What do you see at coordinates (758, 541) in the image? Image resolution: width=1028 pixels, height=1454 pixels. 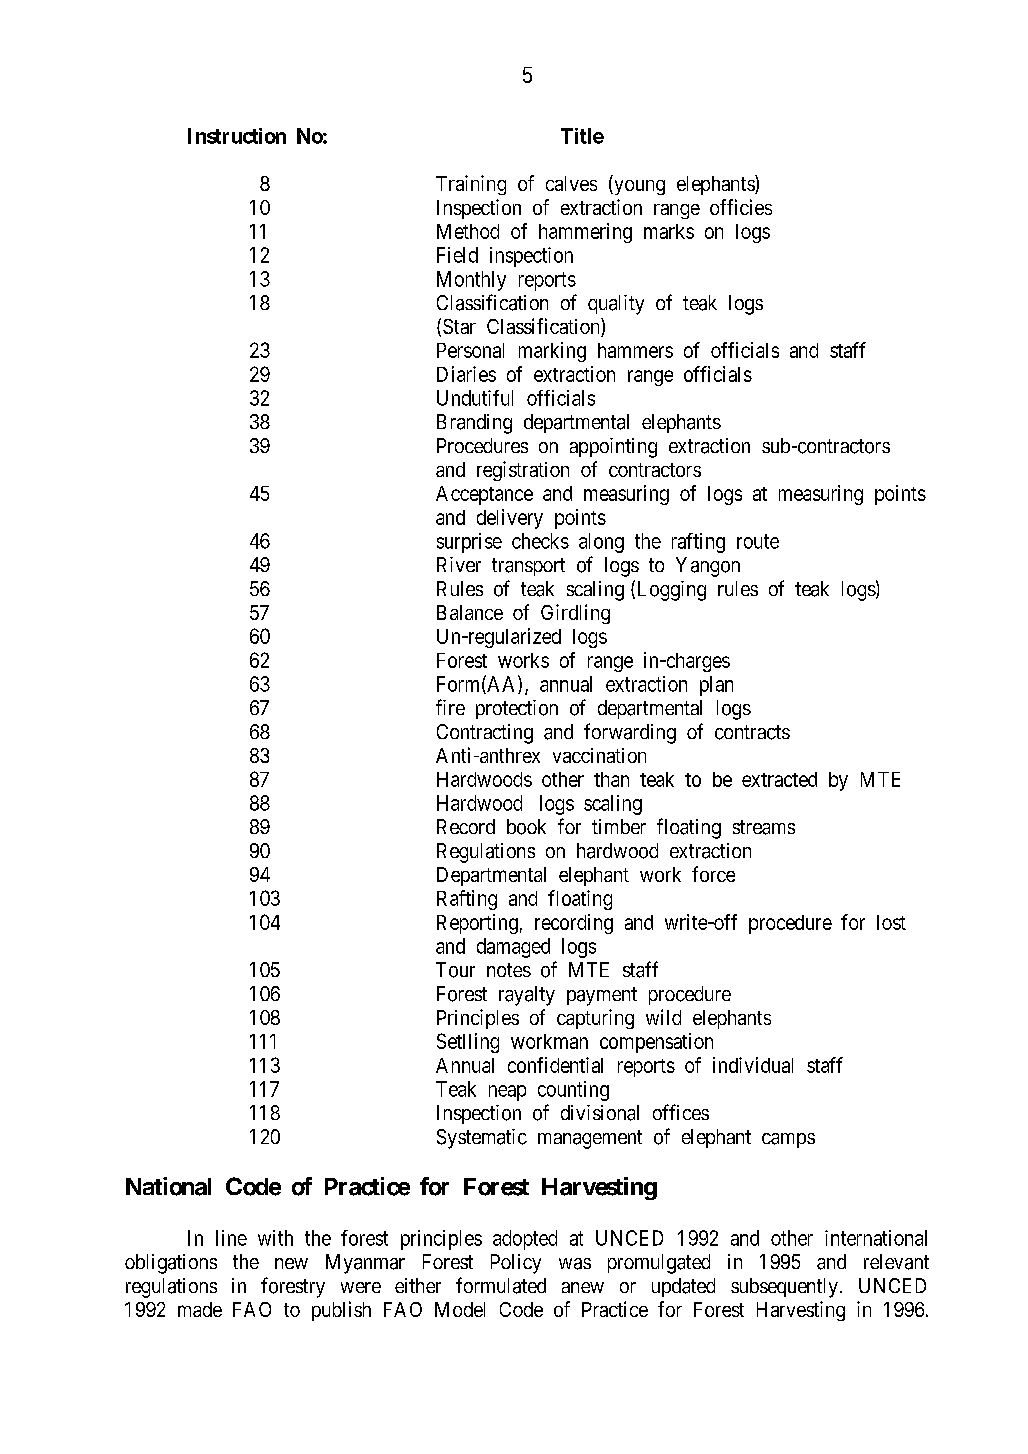 I see `route` at bounding box center [758, 541].
